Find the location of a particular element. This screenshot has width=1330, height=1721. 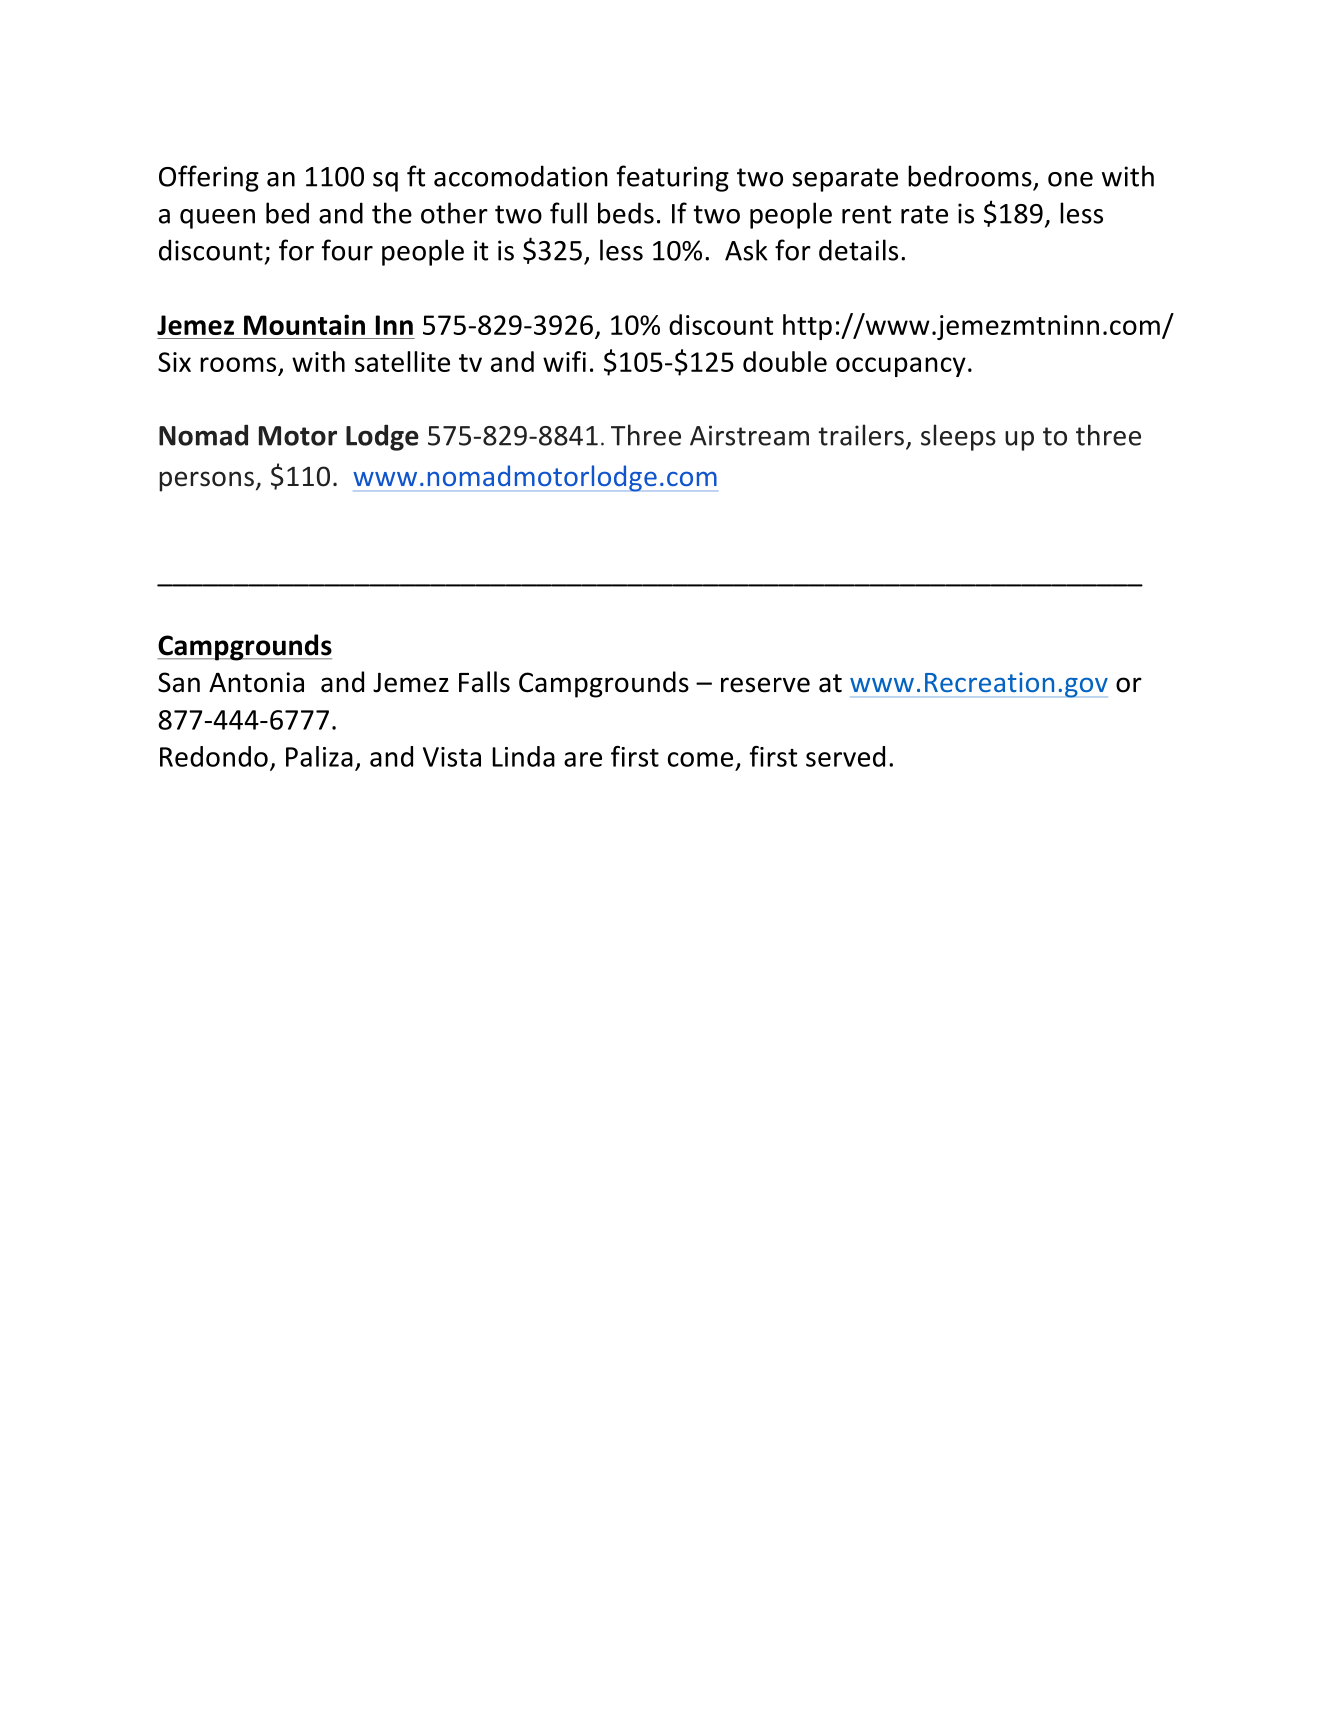

persons is located at coordinates (206, 481).
